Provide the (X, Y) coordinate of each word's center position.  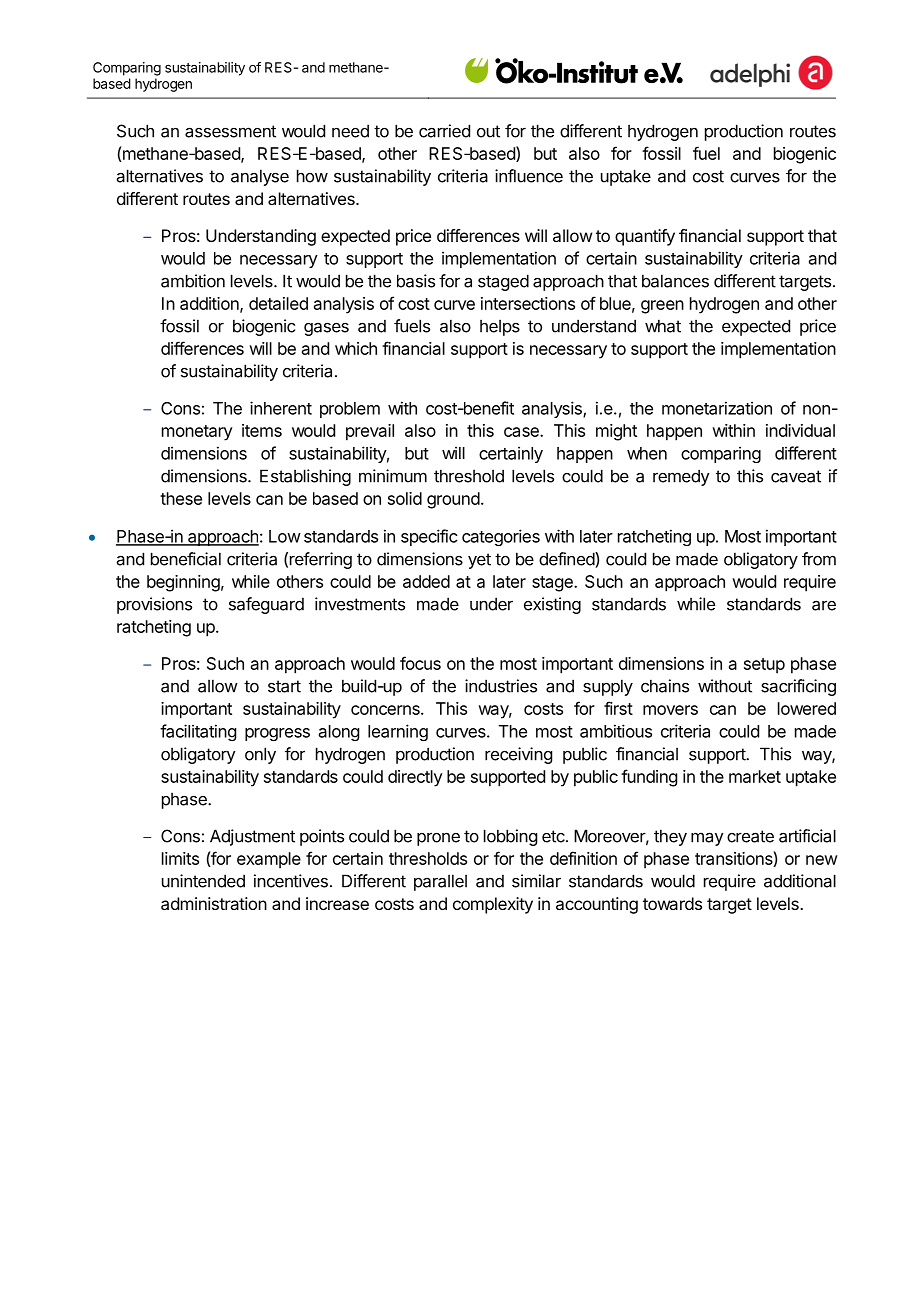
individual (800, 430)
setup (764, 666)
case (522, 432)
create (750, 836)
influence (529, 176)
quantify (645, 237)
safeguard (266, 605)
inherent (281, 408)
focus (420, 663)
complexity (493, 905)
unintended (203, 881)
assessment (230, 131)
